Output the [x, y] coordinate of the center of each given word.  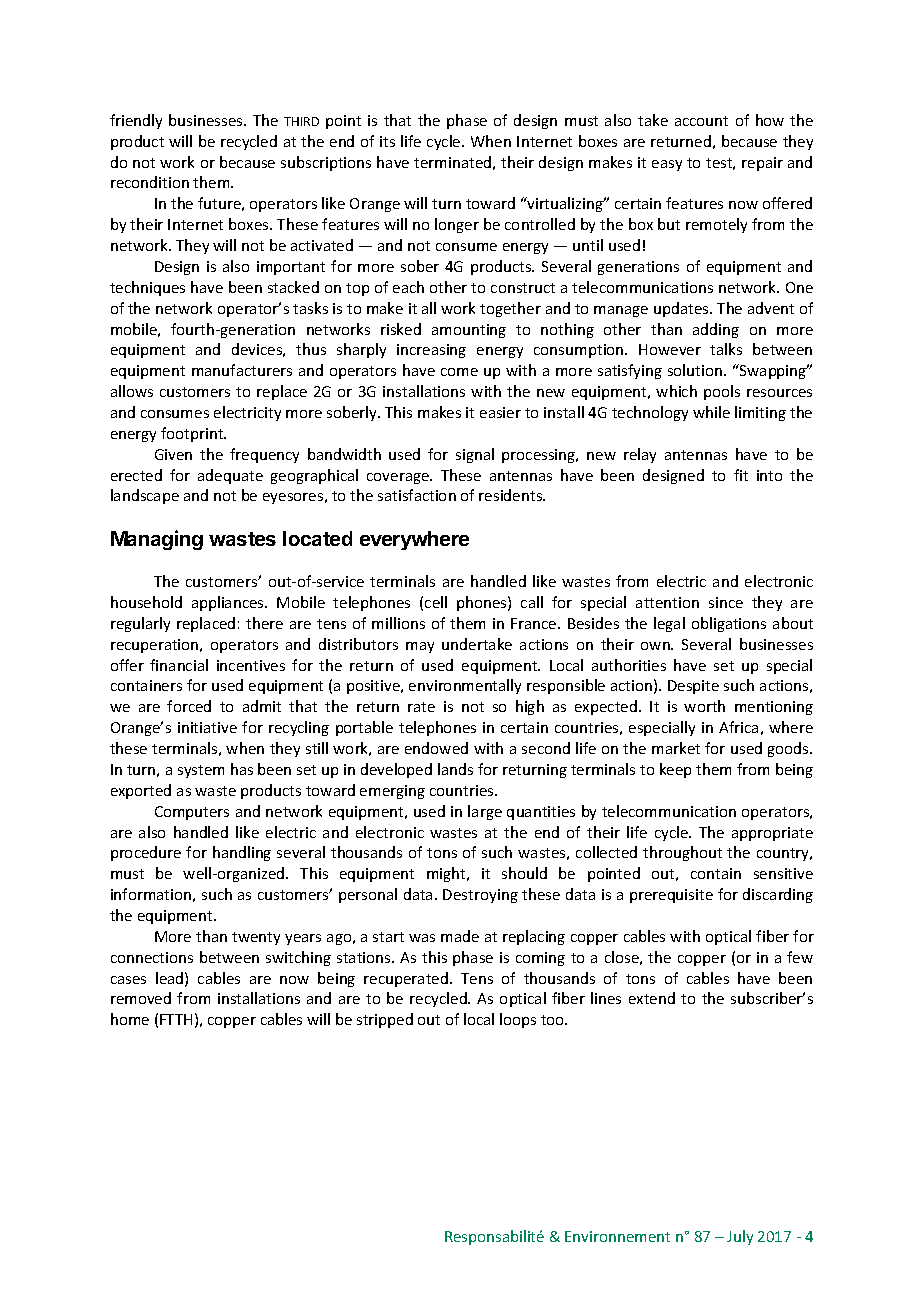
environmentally [465, 686]
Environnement [617, 1236]
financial [179, 665]
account [701, 121]
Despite [693, 687]
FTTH [176, 1019]
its [387, 141]
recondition [150, 182]
